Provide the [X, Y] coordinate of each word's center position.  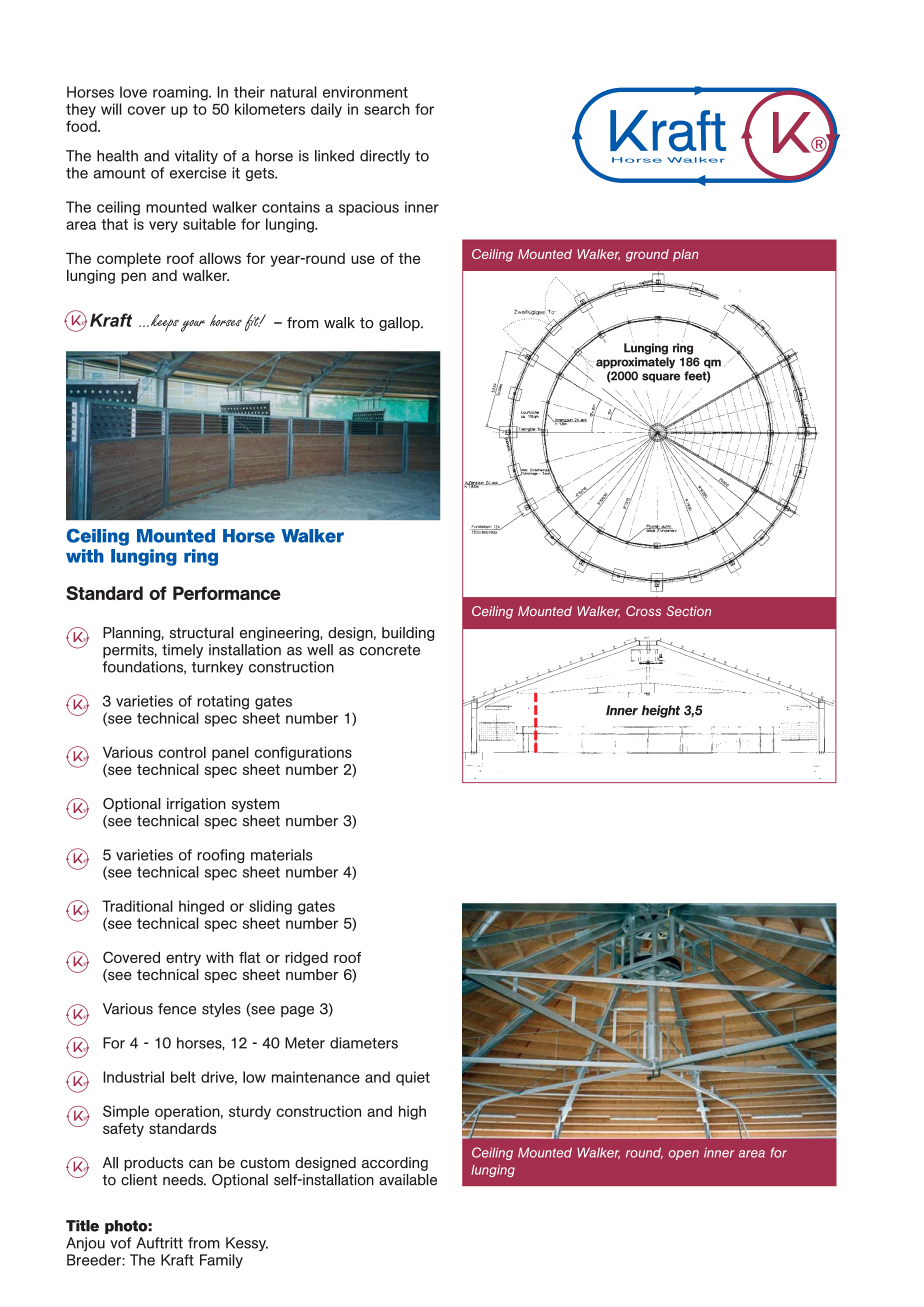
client [139, 1180]
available [408, 1180]
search [387, 109]
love [133, 92]
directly [385, 157]
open [683, 1155]
